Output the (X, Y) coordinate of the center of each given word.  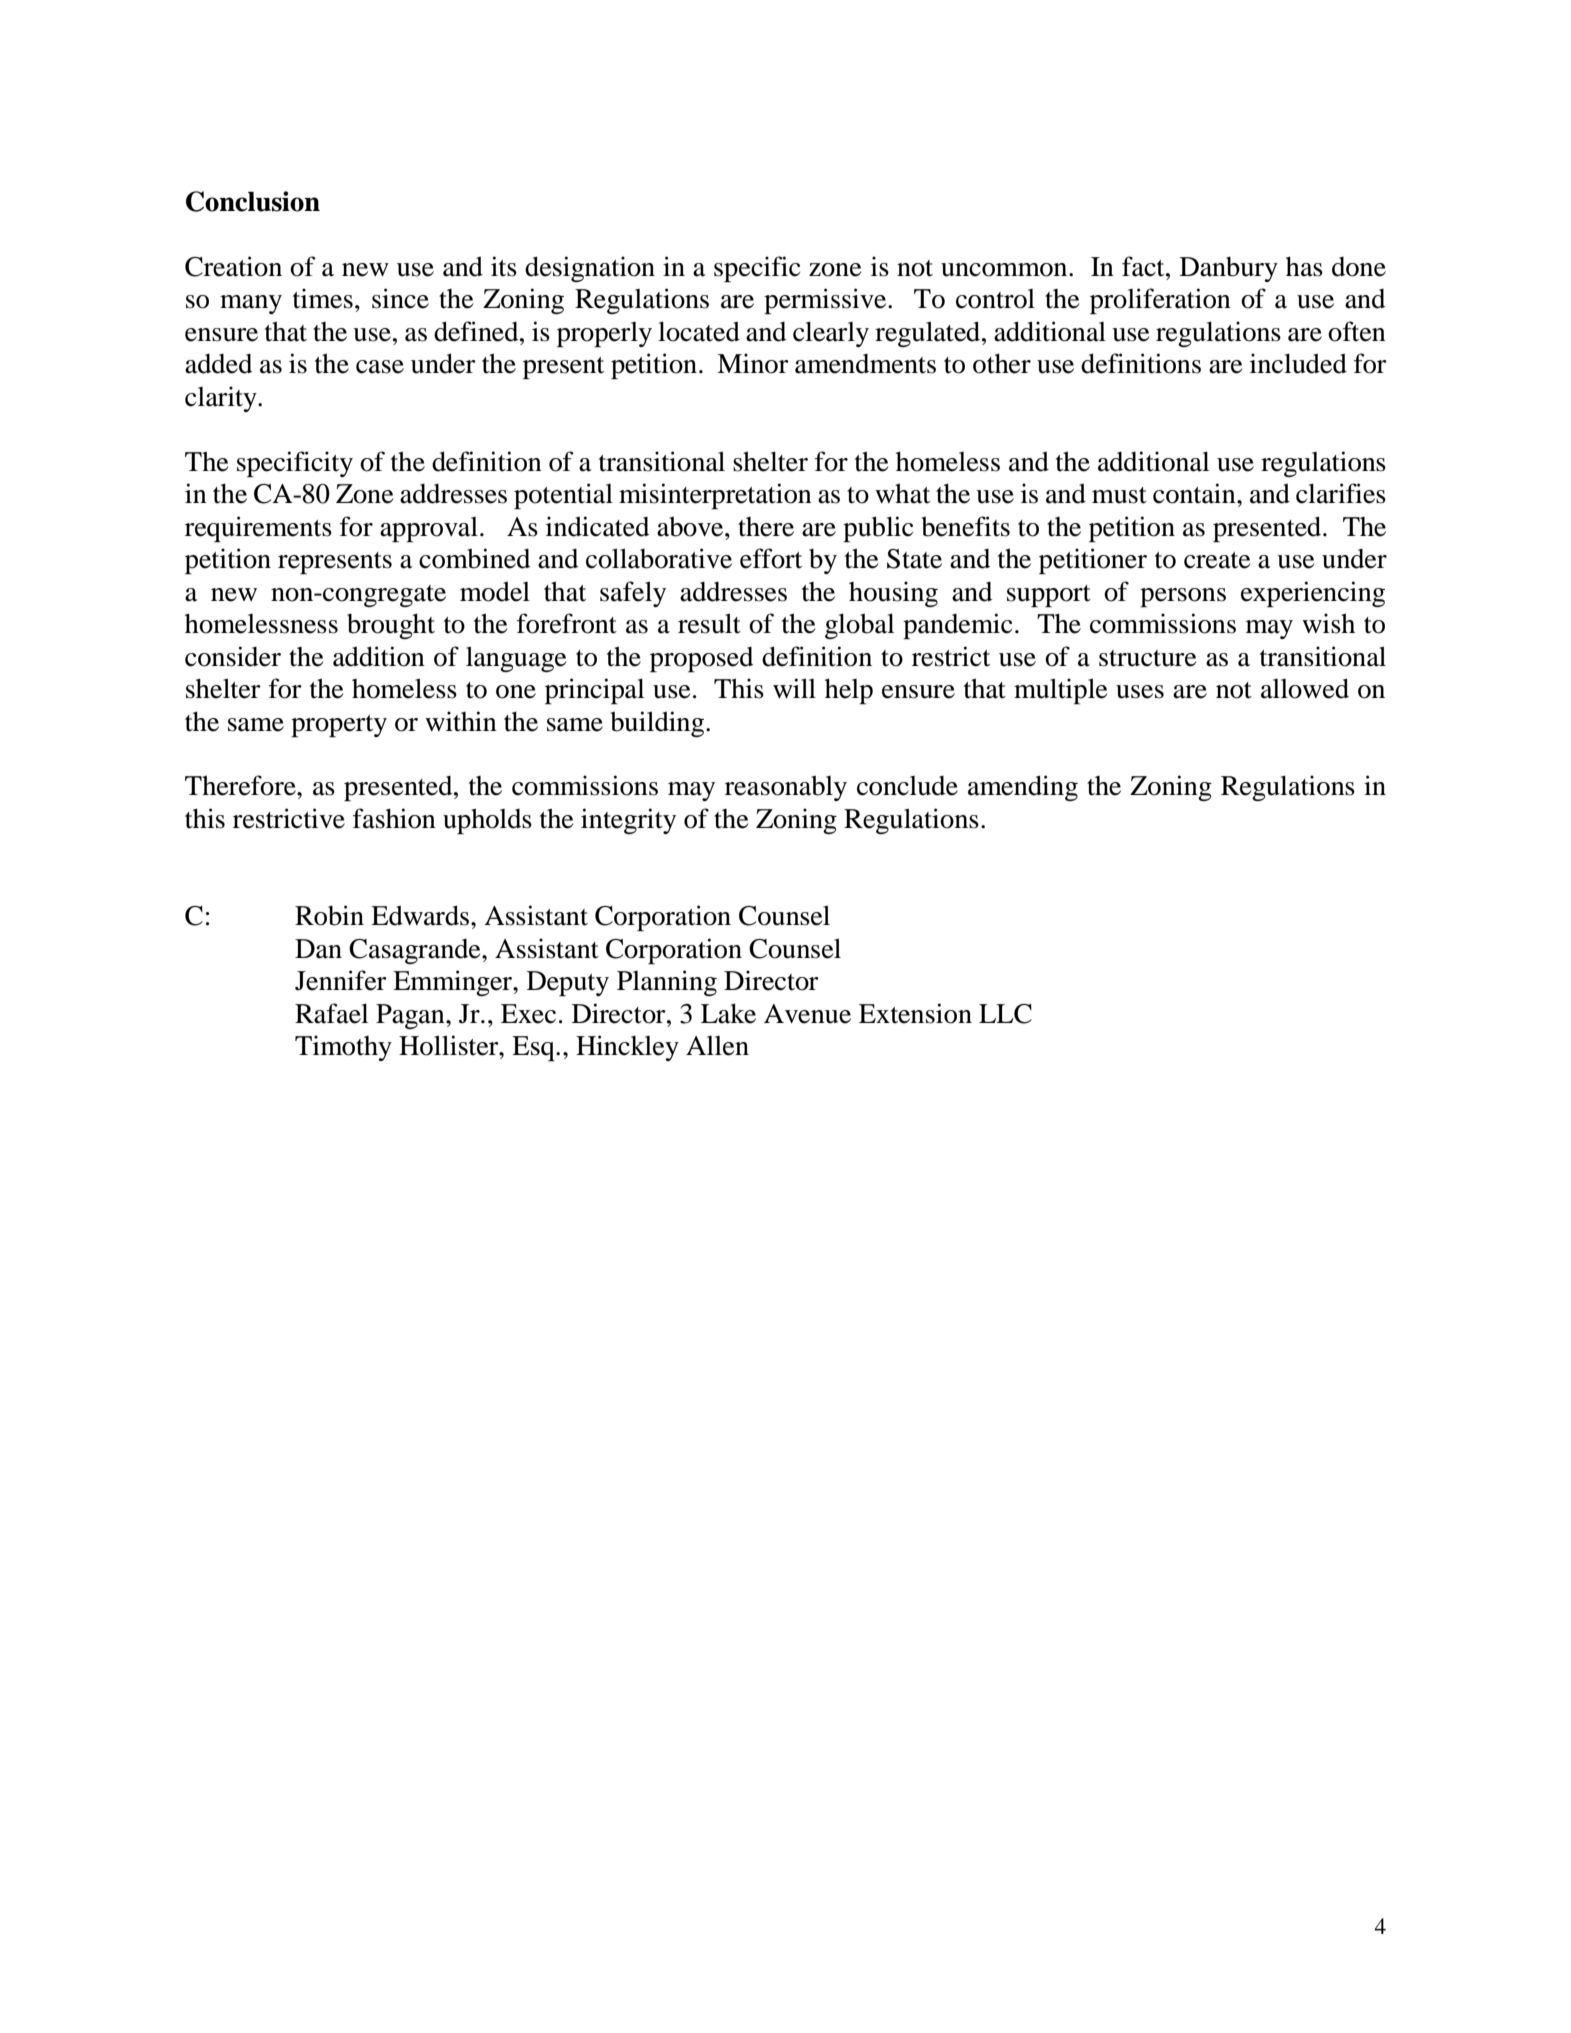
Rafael (331, 1013)
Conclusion (253, 201)
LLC (1005, 1014)
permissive (826, 301)
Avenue (807, 1014)
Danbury (1229, 269)
